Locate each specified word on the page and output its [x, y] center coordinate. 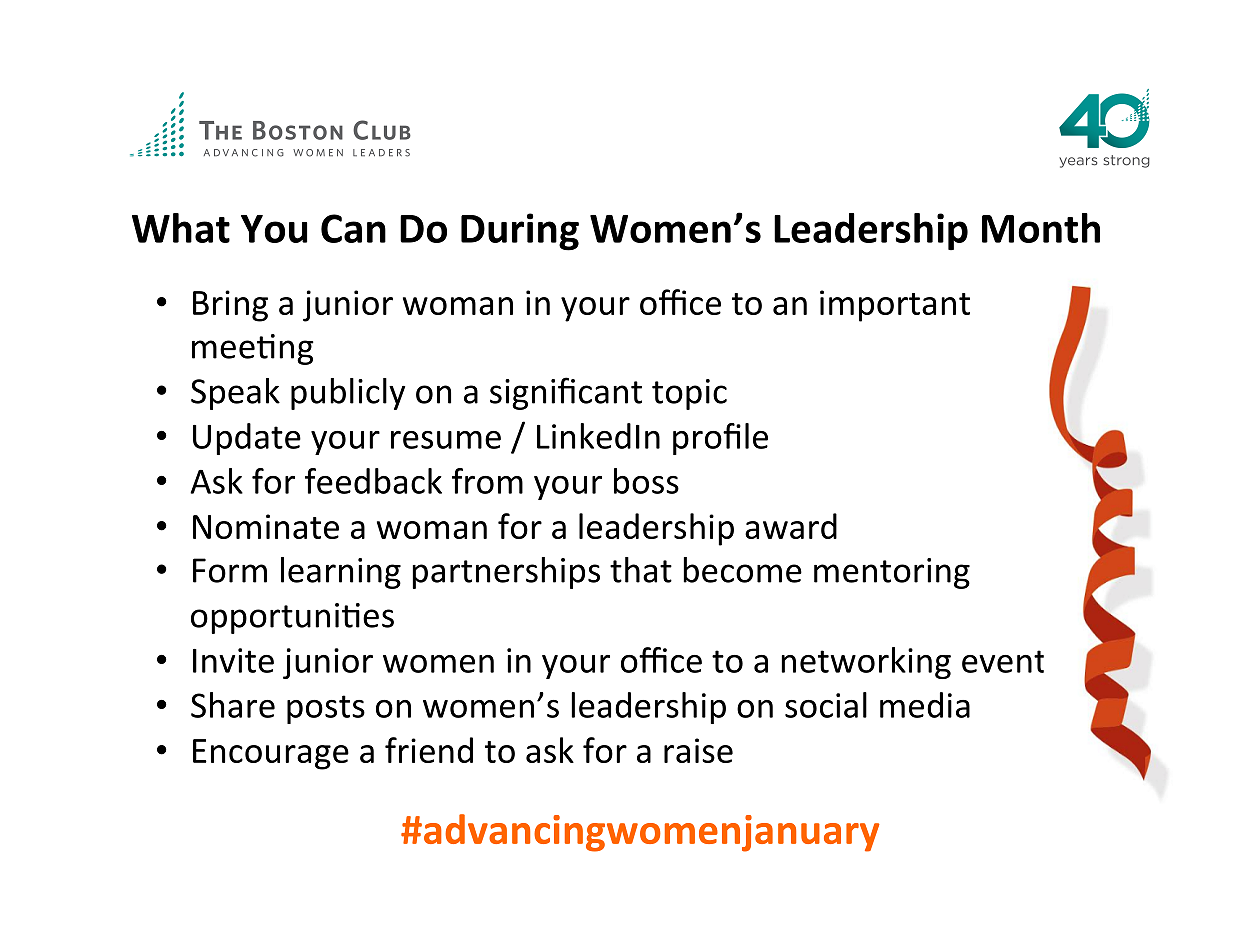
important [895, 306]
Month [1041, 228]
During [520, 232]
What [181, 228]
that [641, 570]
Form [230, 570]
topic [689, 394]
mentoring [892, 573]
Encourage [271, 754]
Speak [235, 394]
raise [698, 750]
